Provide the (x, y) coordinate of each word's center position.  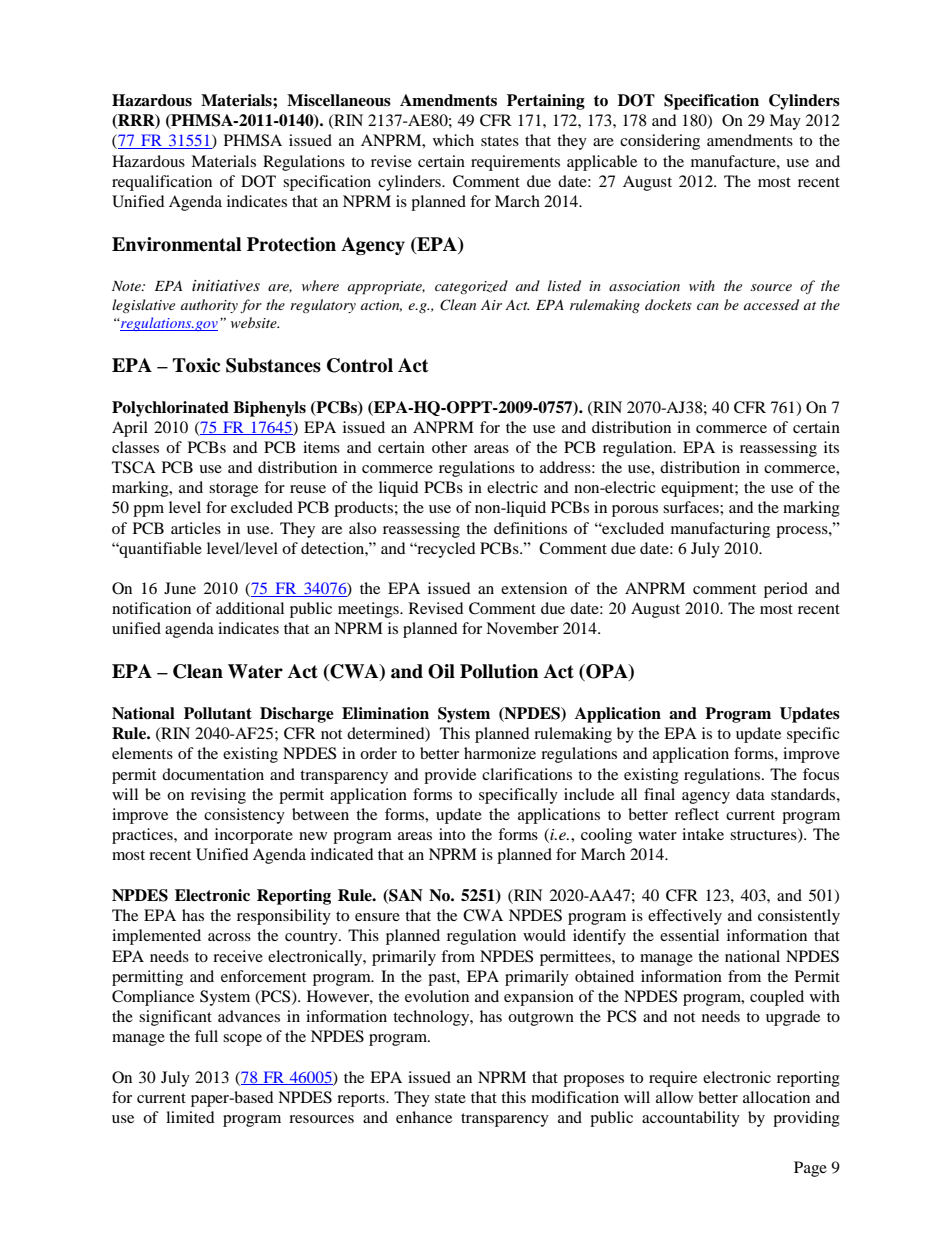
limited (190, 1117)
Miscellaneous (339, 100)
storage (233, 490)
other (449, 447)
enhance (424, 1117)
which (453, 140)
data (750, 794)
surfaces (692, 507)
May (785, 122)
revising (218, 796)
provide (450, 776)
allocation (776, 1097)
